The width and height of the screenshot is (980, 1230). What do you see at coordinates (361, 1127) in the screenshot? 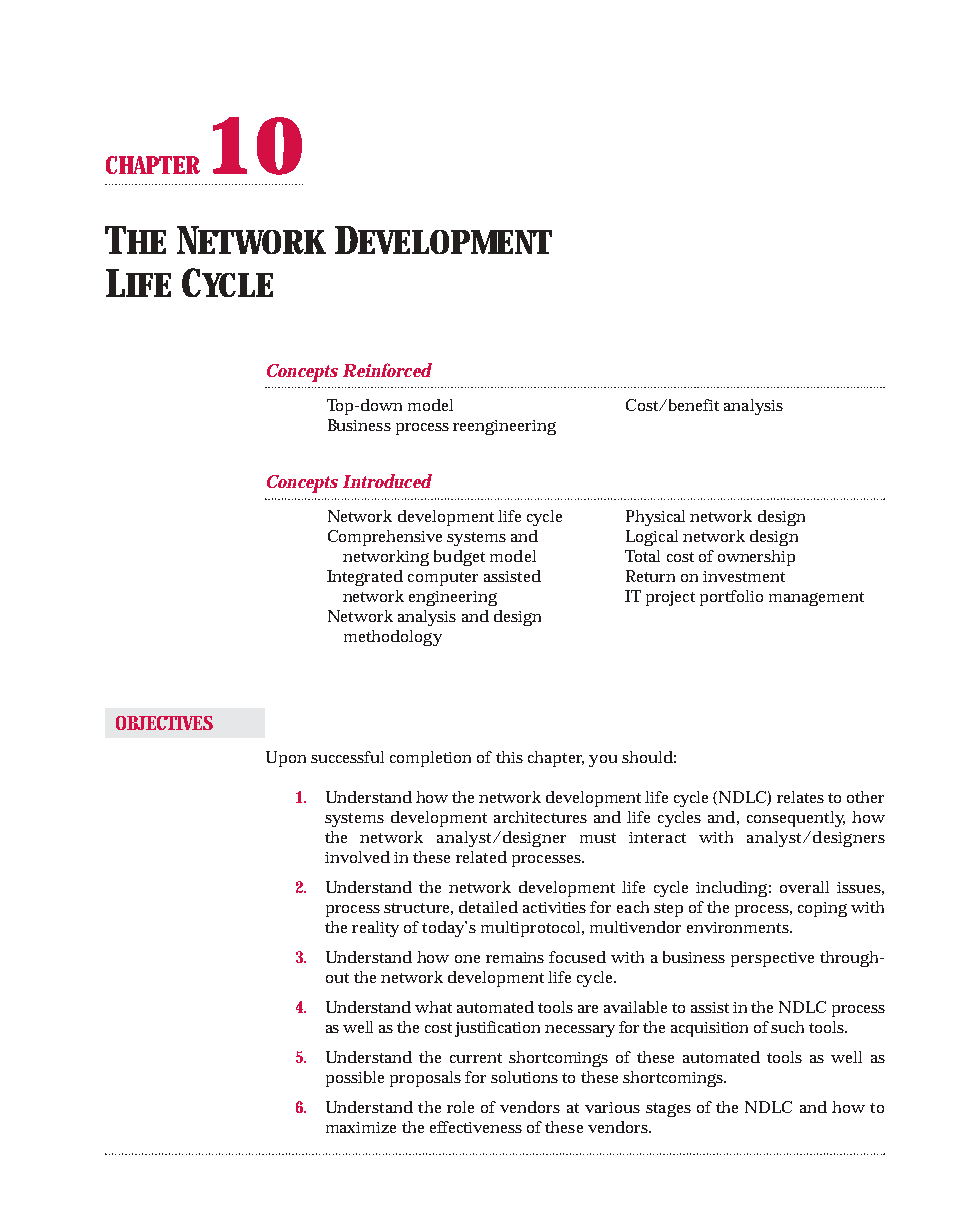
I see `maximize` at bounding box center [361, 1127].
